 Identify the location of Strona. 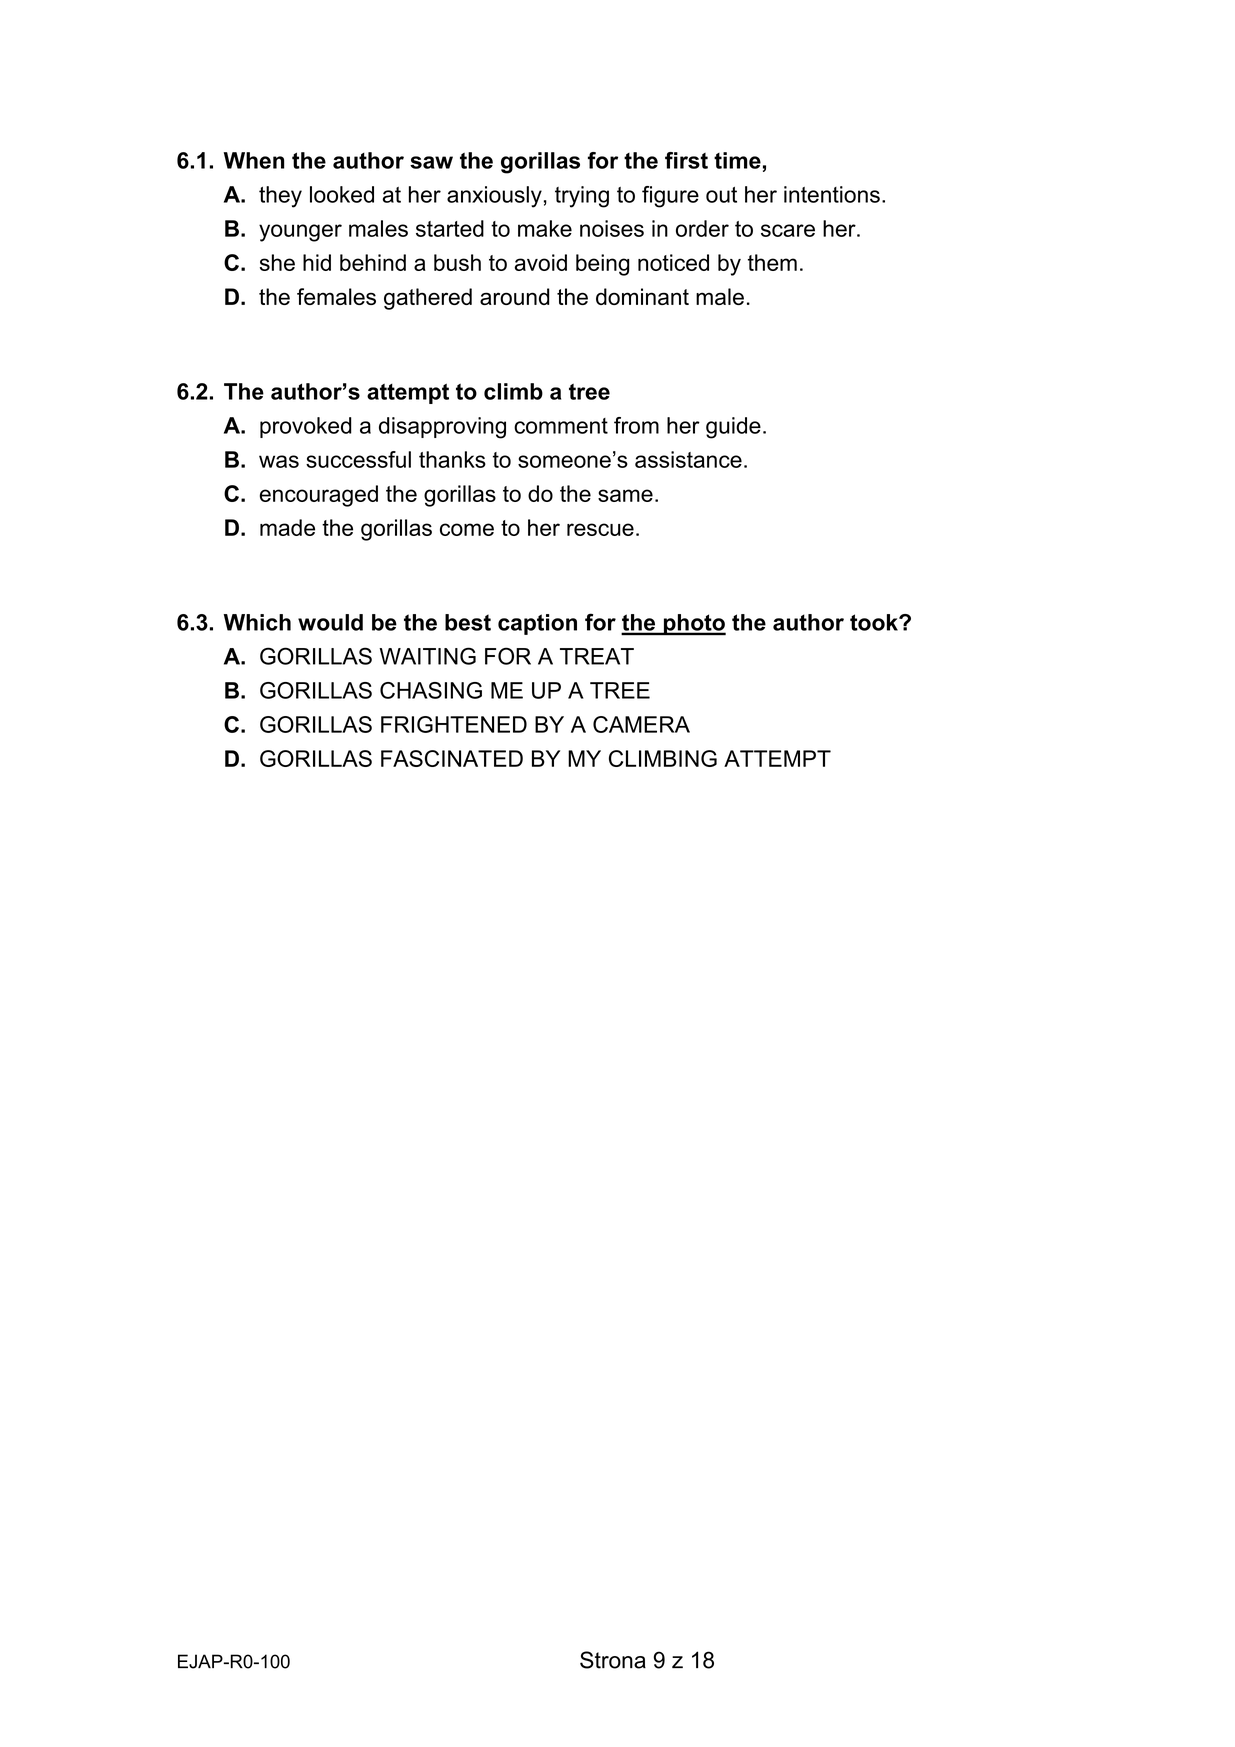
(613, 1660).
